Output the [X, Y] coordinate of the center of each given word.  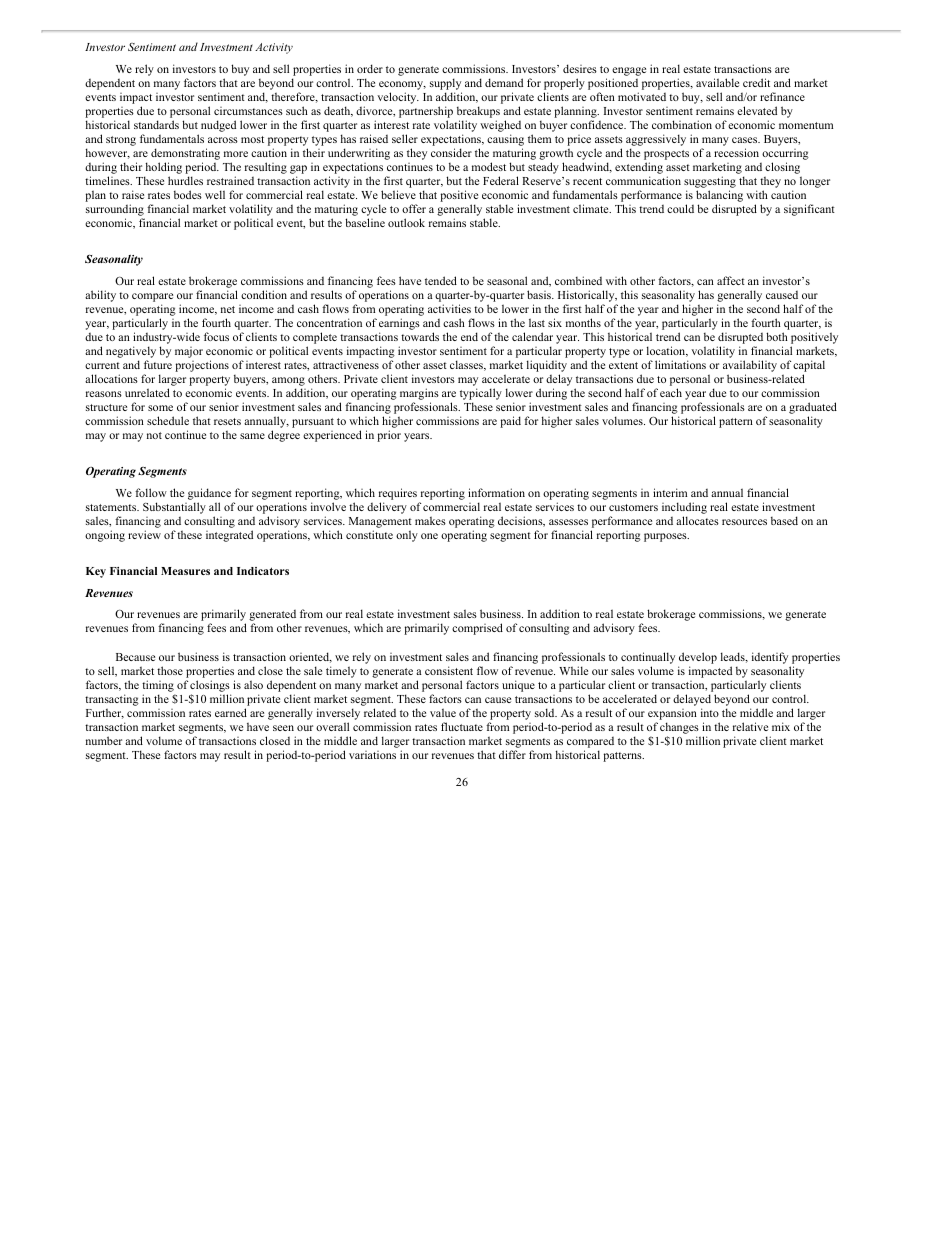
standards [156, 124]
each [671, 392]
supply [445, 84]
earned [231, 712]
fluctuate [462, 726]
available [717, 82]
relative [750, 726]
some [160, 408]
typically [481, 395]
